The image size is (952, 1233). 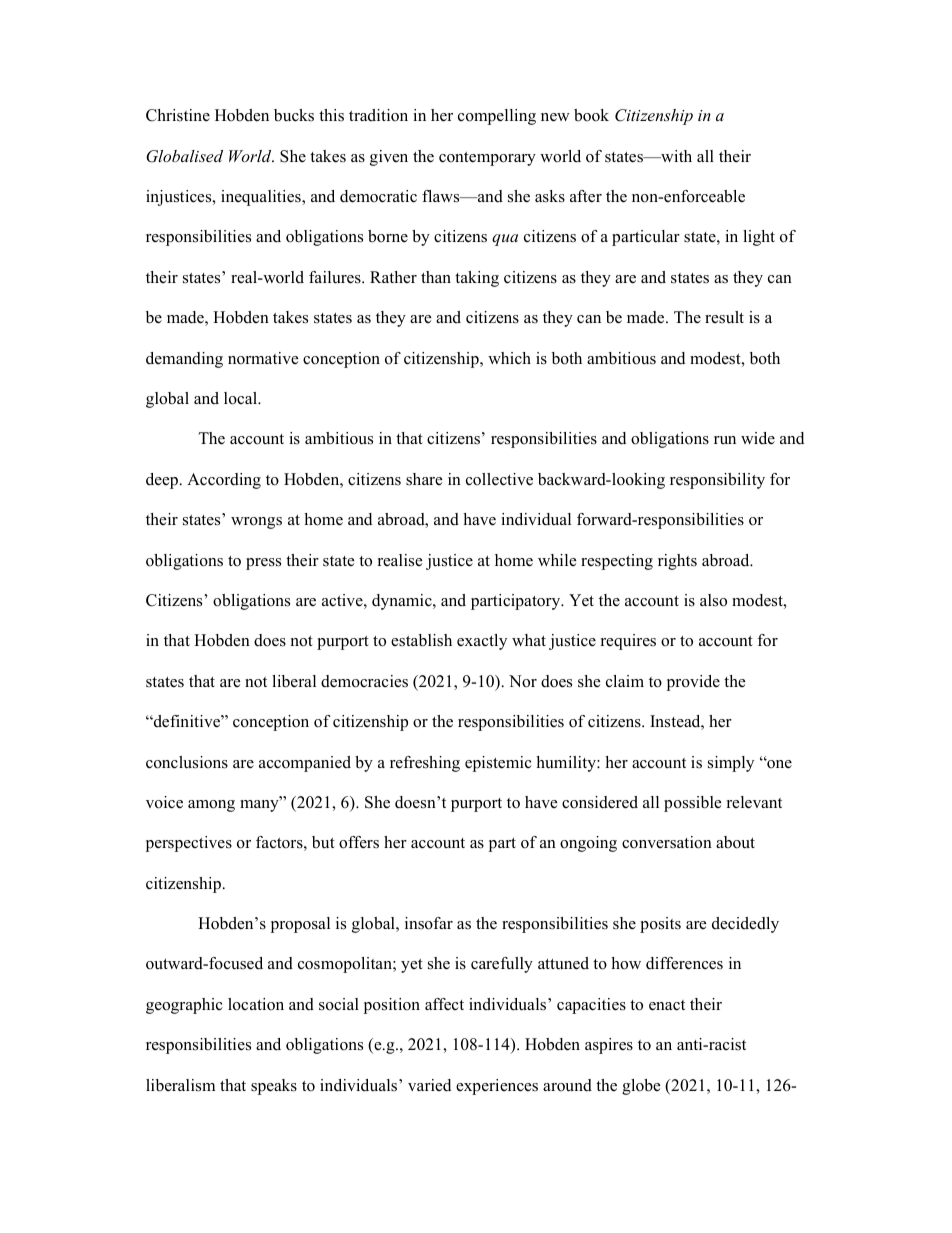 What do you see at coordinates (274, 1087) in the screenshot?
I see `speaks` at bounding box center [274, 1087].
